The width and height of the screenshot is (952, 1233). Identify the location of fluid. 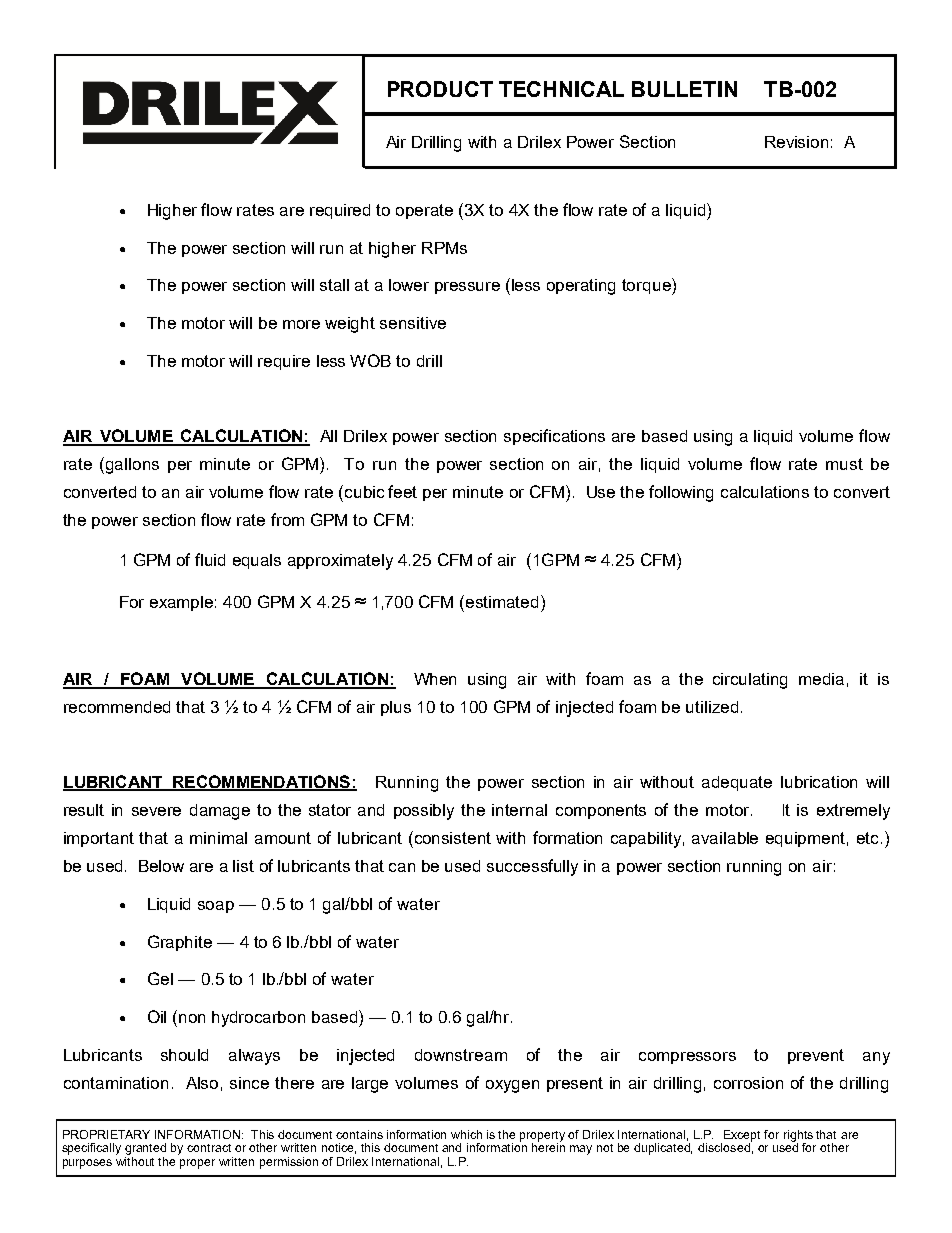
(210, 559).
